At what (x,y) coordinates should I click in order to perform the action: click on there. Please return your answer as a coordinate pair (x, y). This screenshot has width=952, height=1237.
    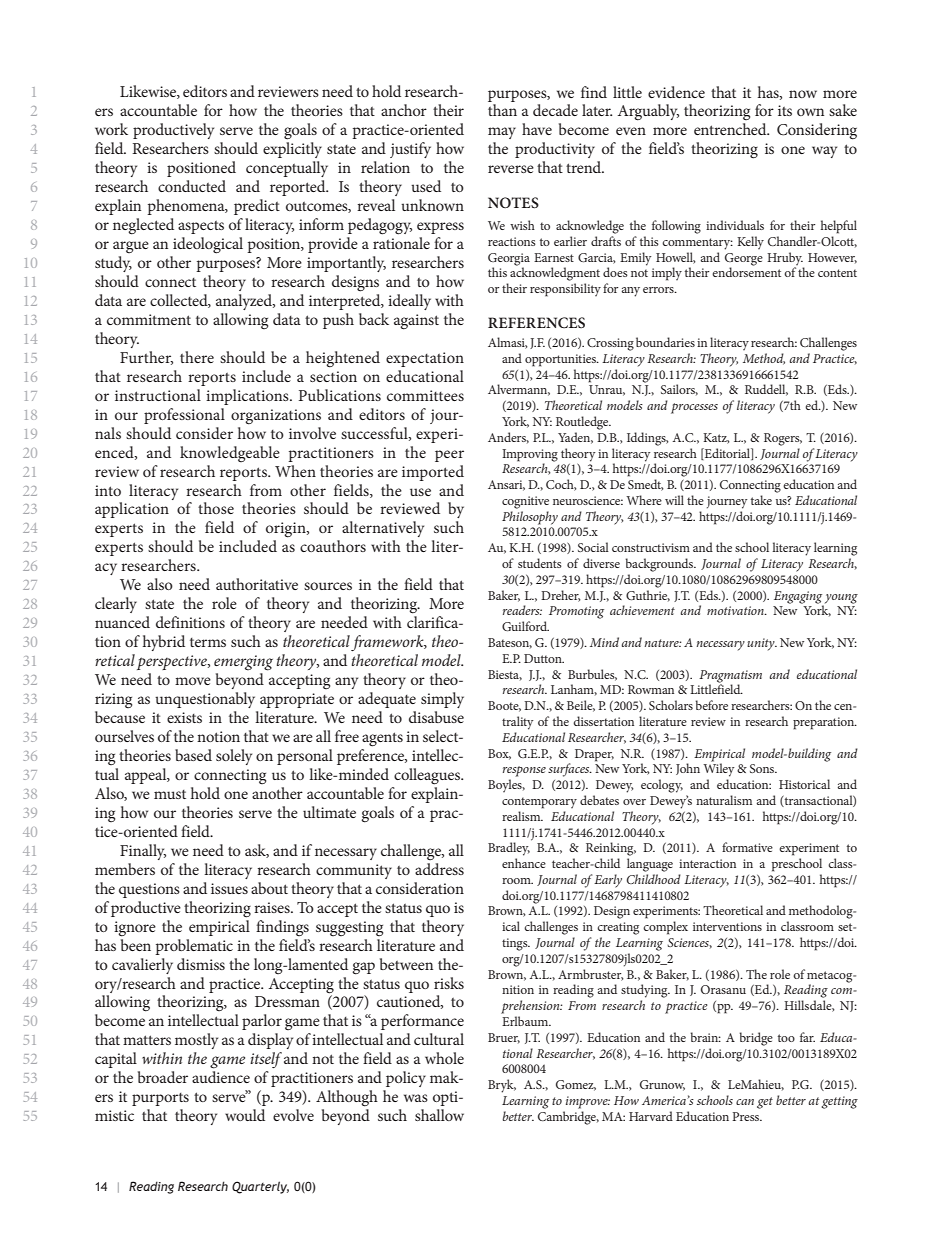
    Looking at the image, I should click on (197, 357).
